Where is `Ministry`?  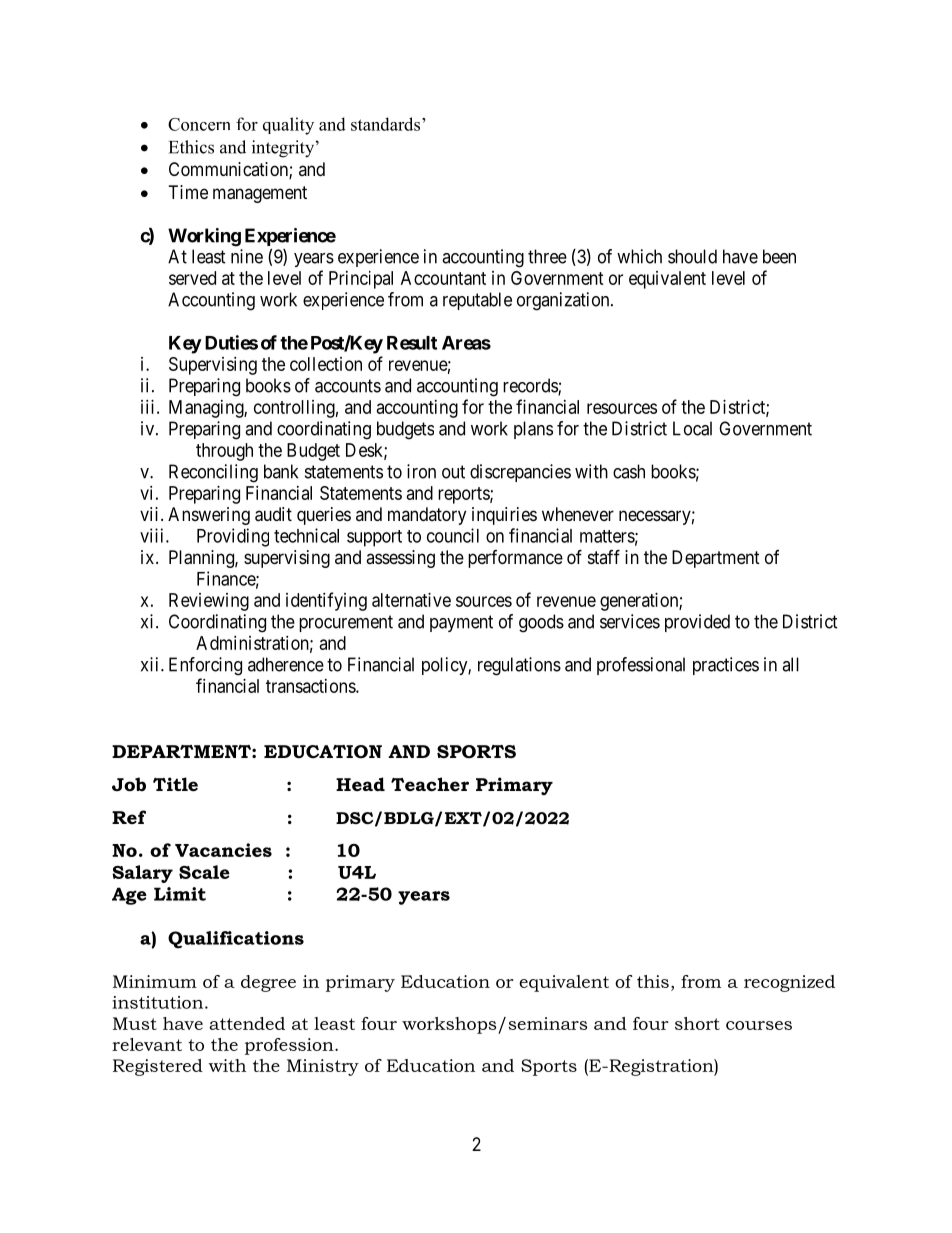
Ministry is located at coordinates (323, 1067).
